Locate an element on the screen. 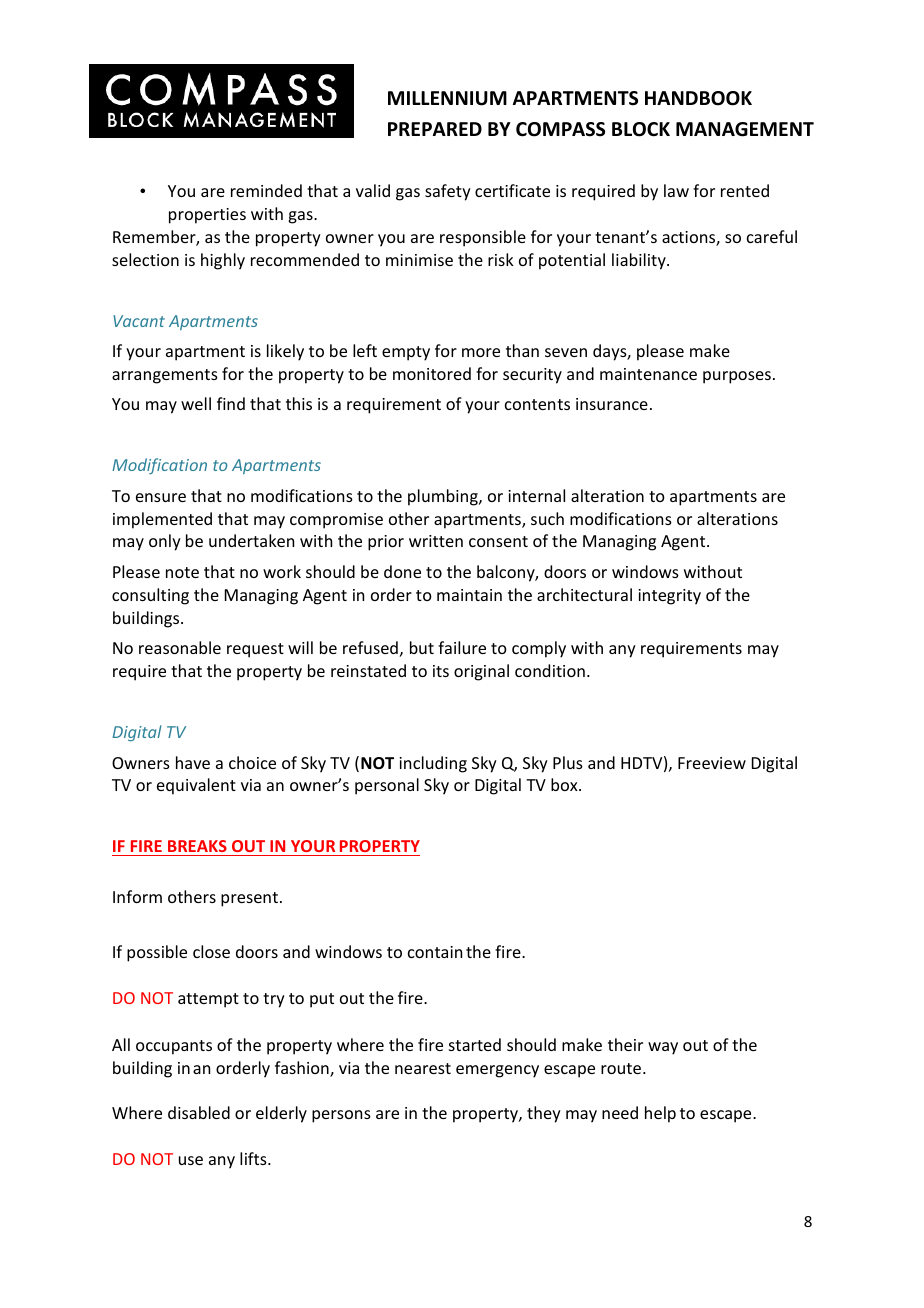 Image resolution: width=924 pixels, height=1308 pixels. PREPARED is located at coordinates (435, 129).
